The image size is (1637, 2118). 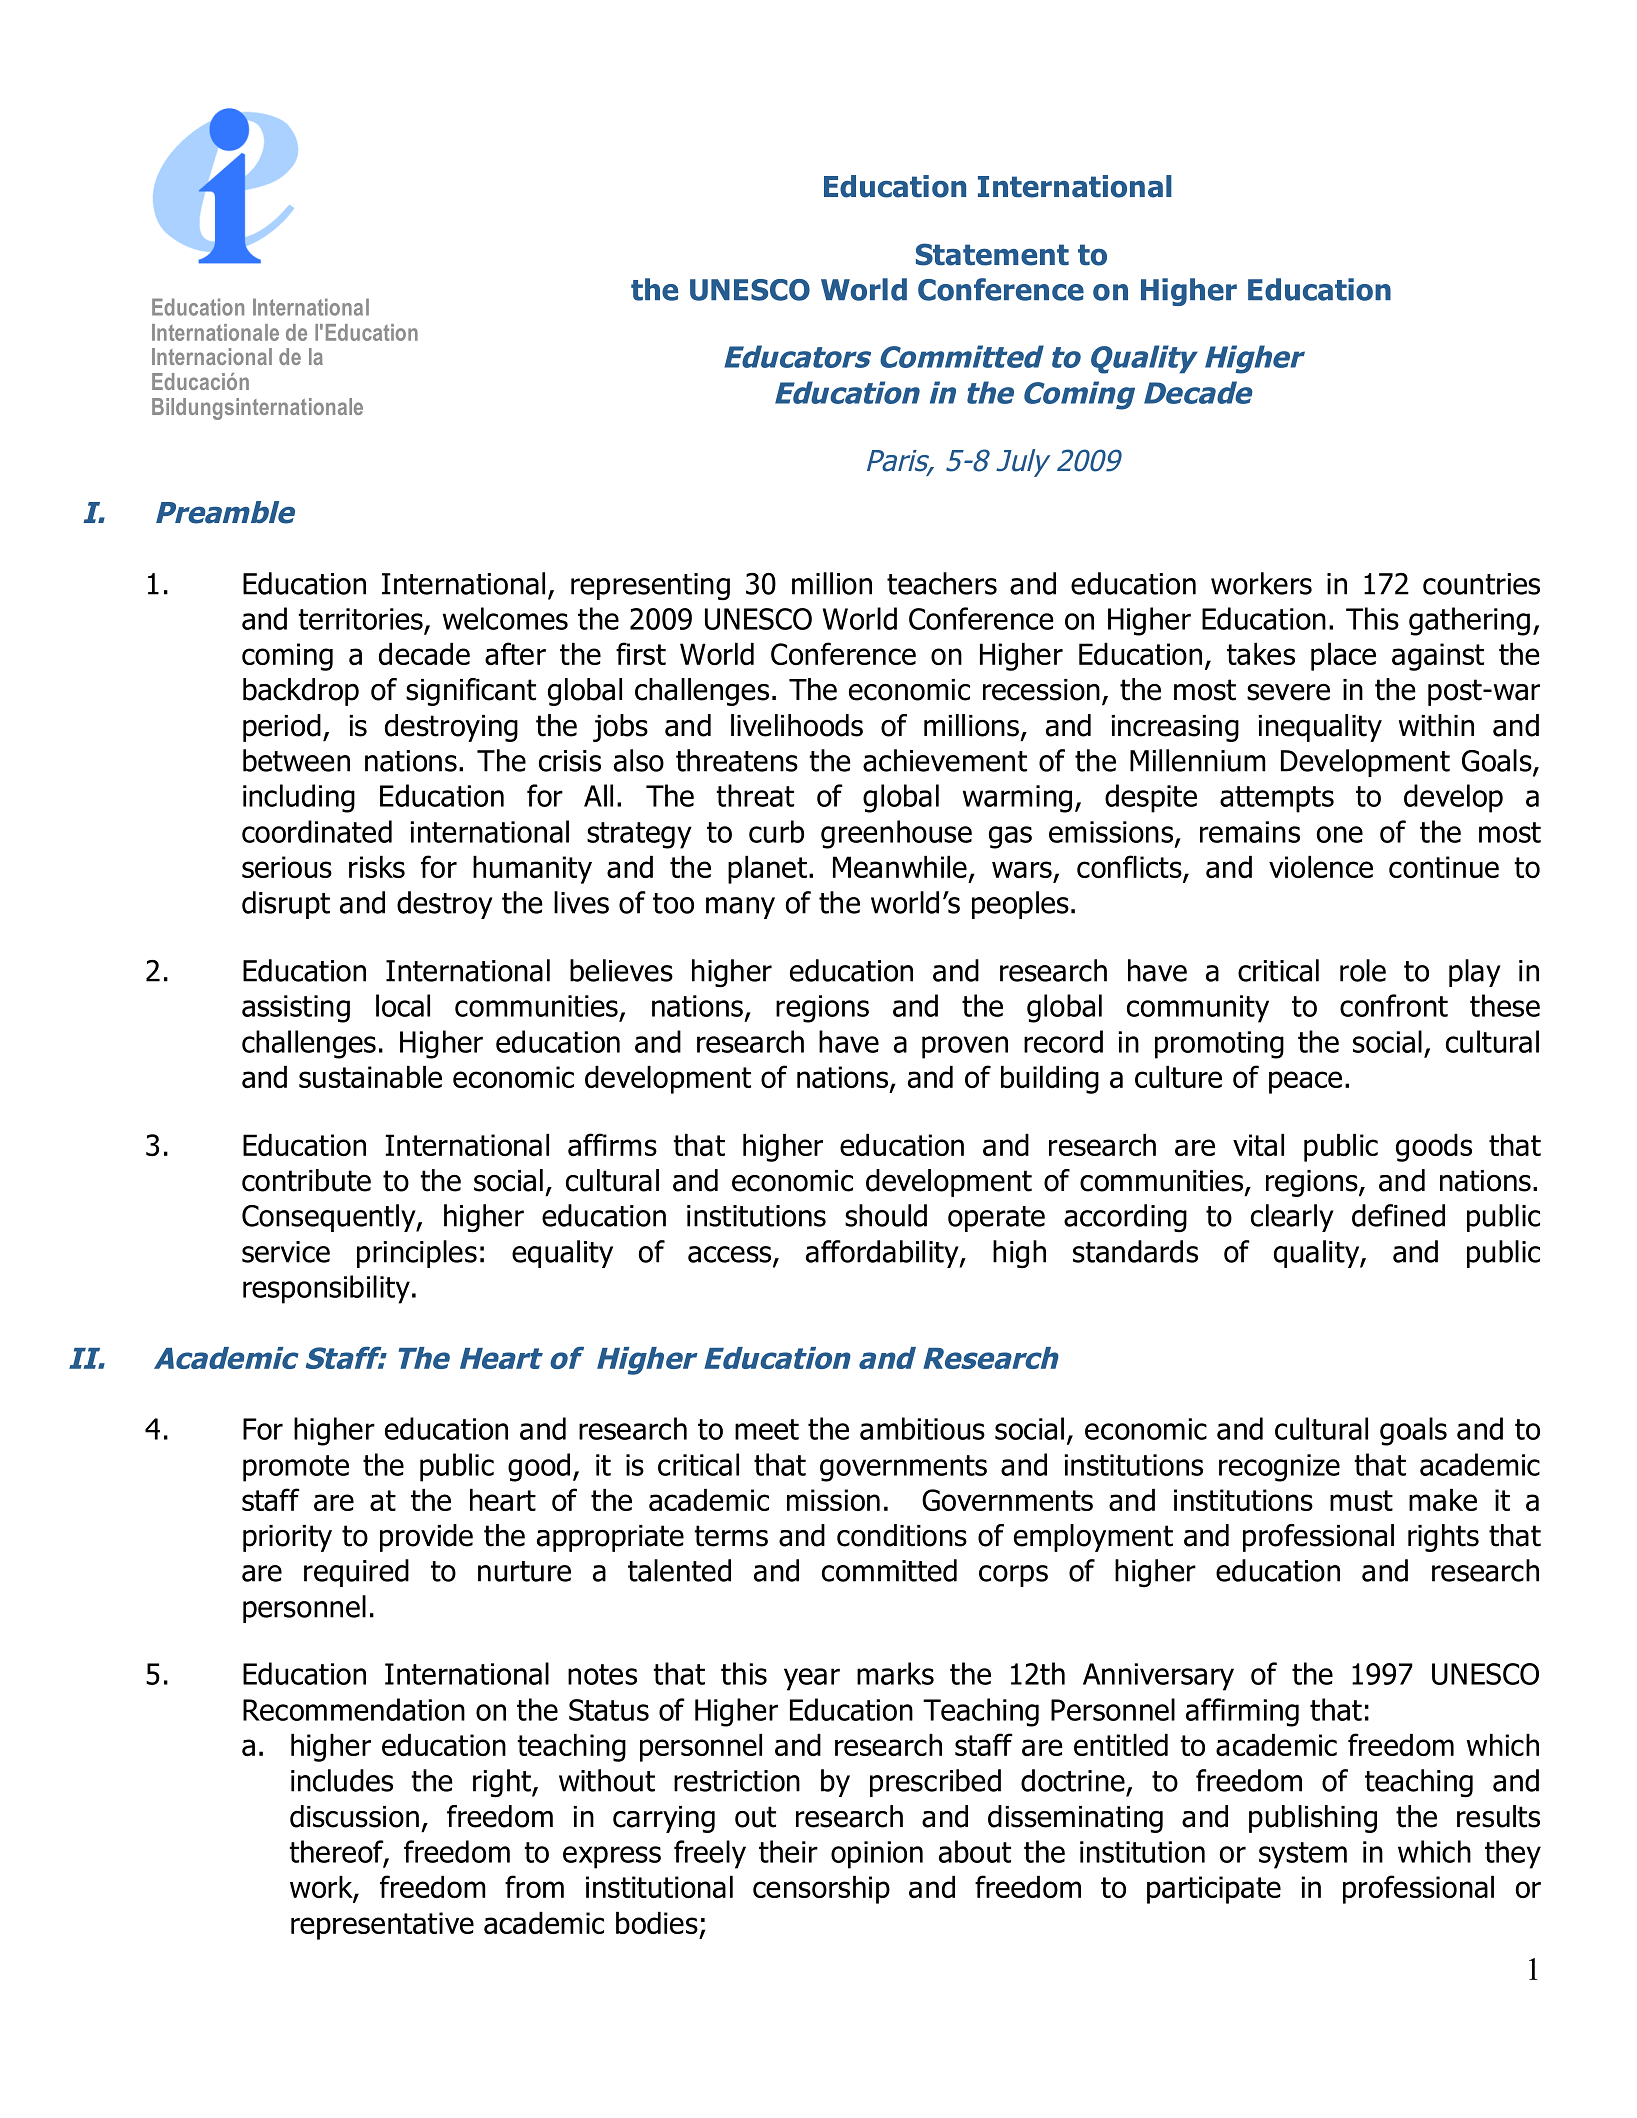 What do you see at coordinates (212, 356) in the document?
I see `Internacional` at bounding box center [212, 356].
